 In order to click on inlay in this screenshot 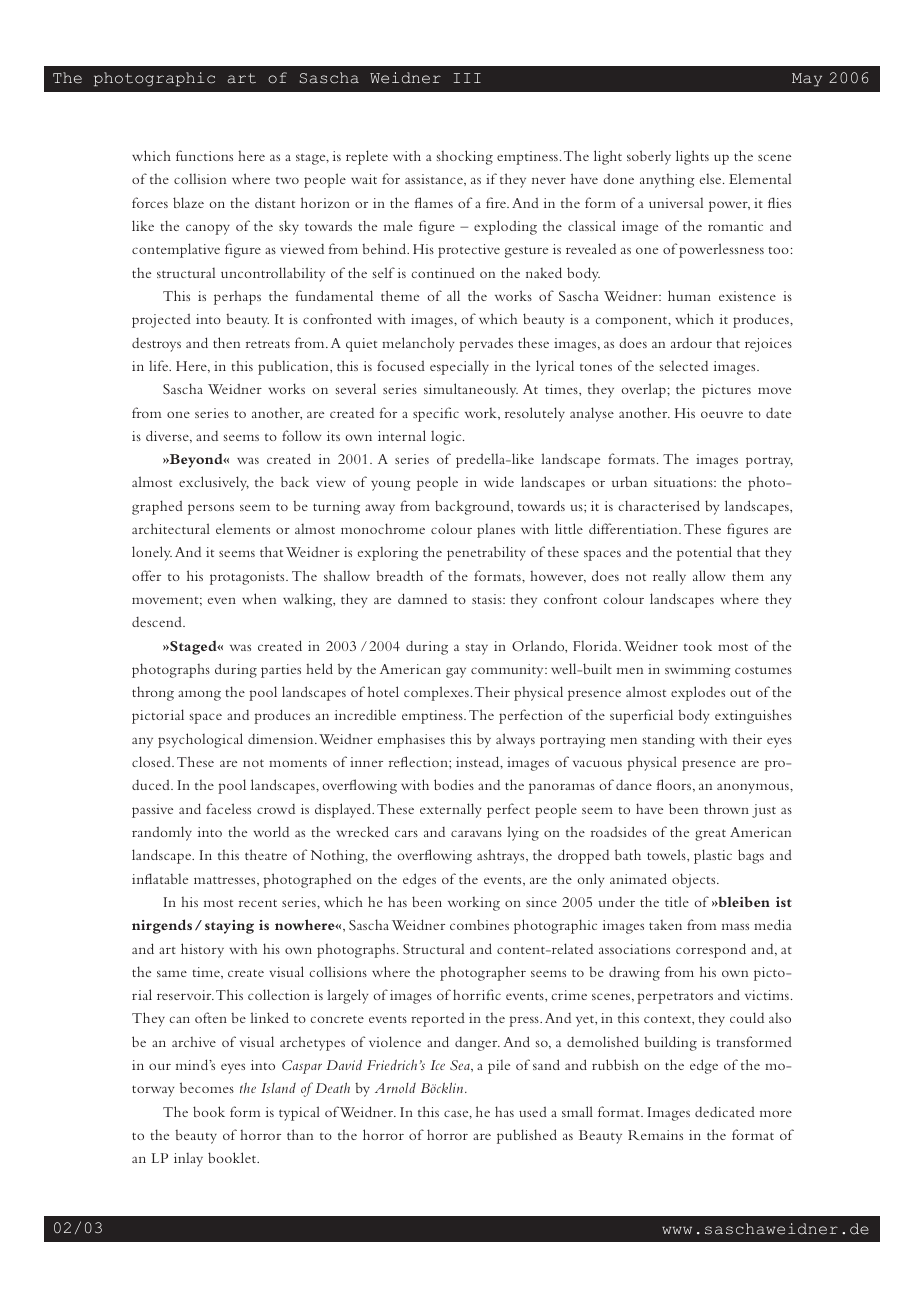, I will do `click(188, 1160)`.
